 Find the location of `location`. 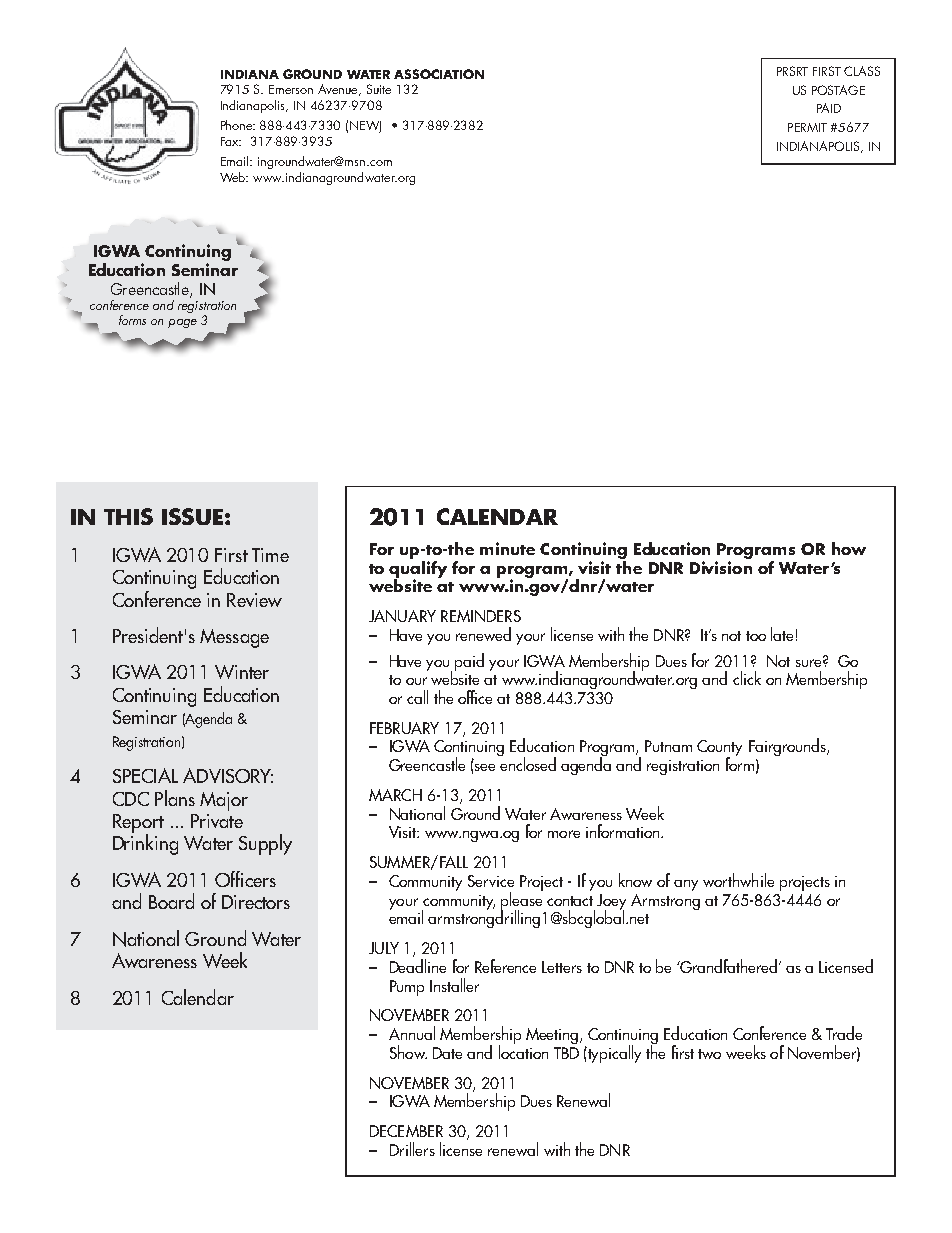

location is located at coordinates (523, 1051).
